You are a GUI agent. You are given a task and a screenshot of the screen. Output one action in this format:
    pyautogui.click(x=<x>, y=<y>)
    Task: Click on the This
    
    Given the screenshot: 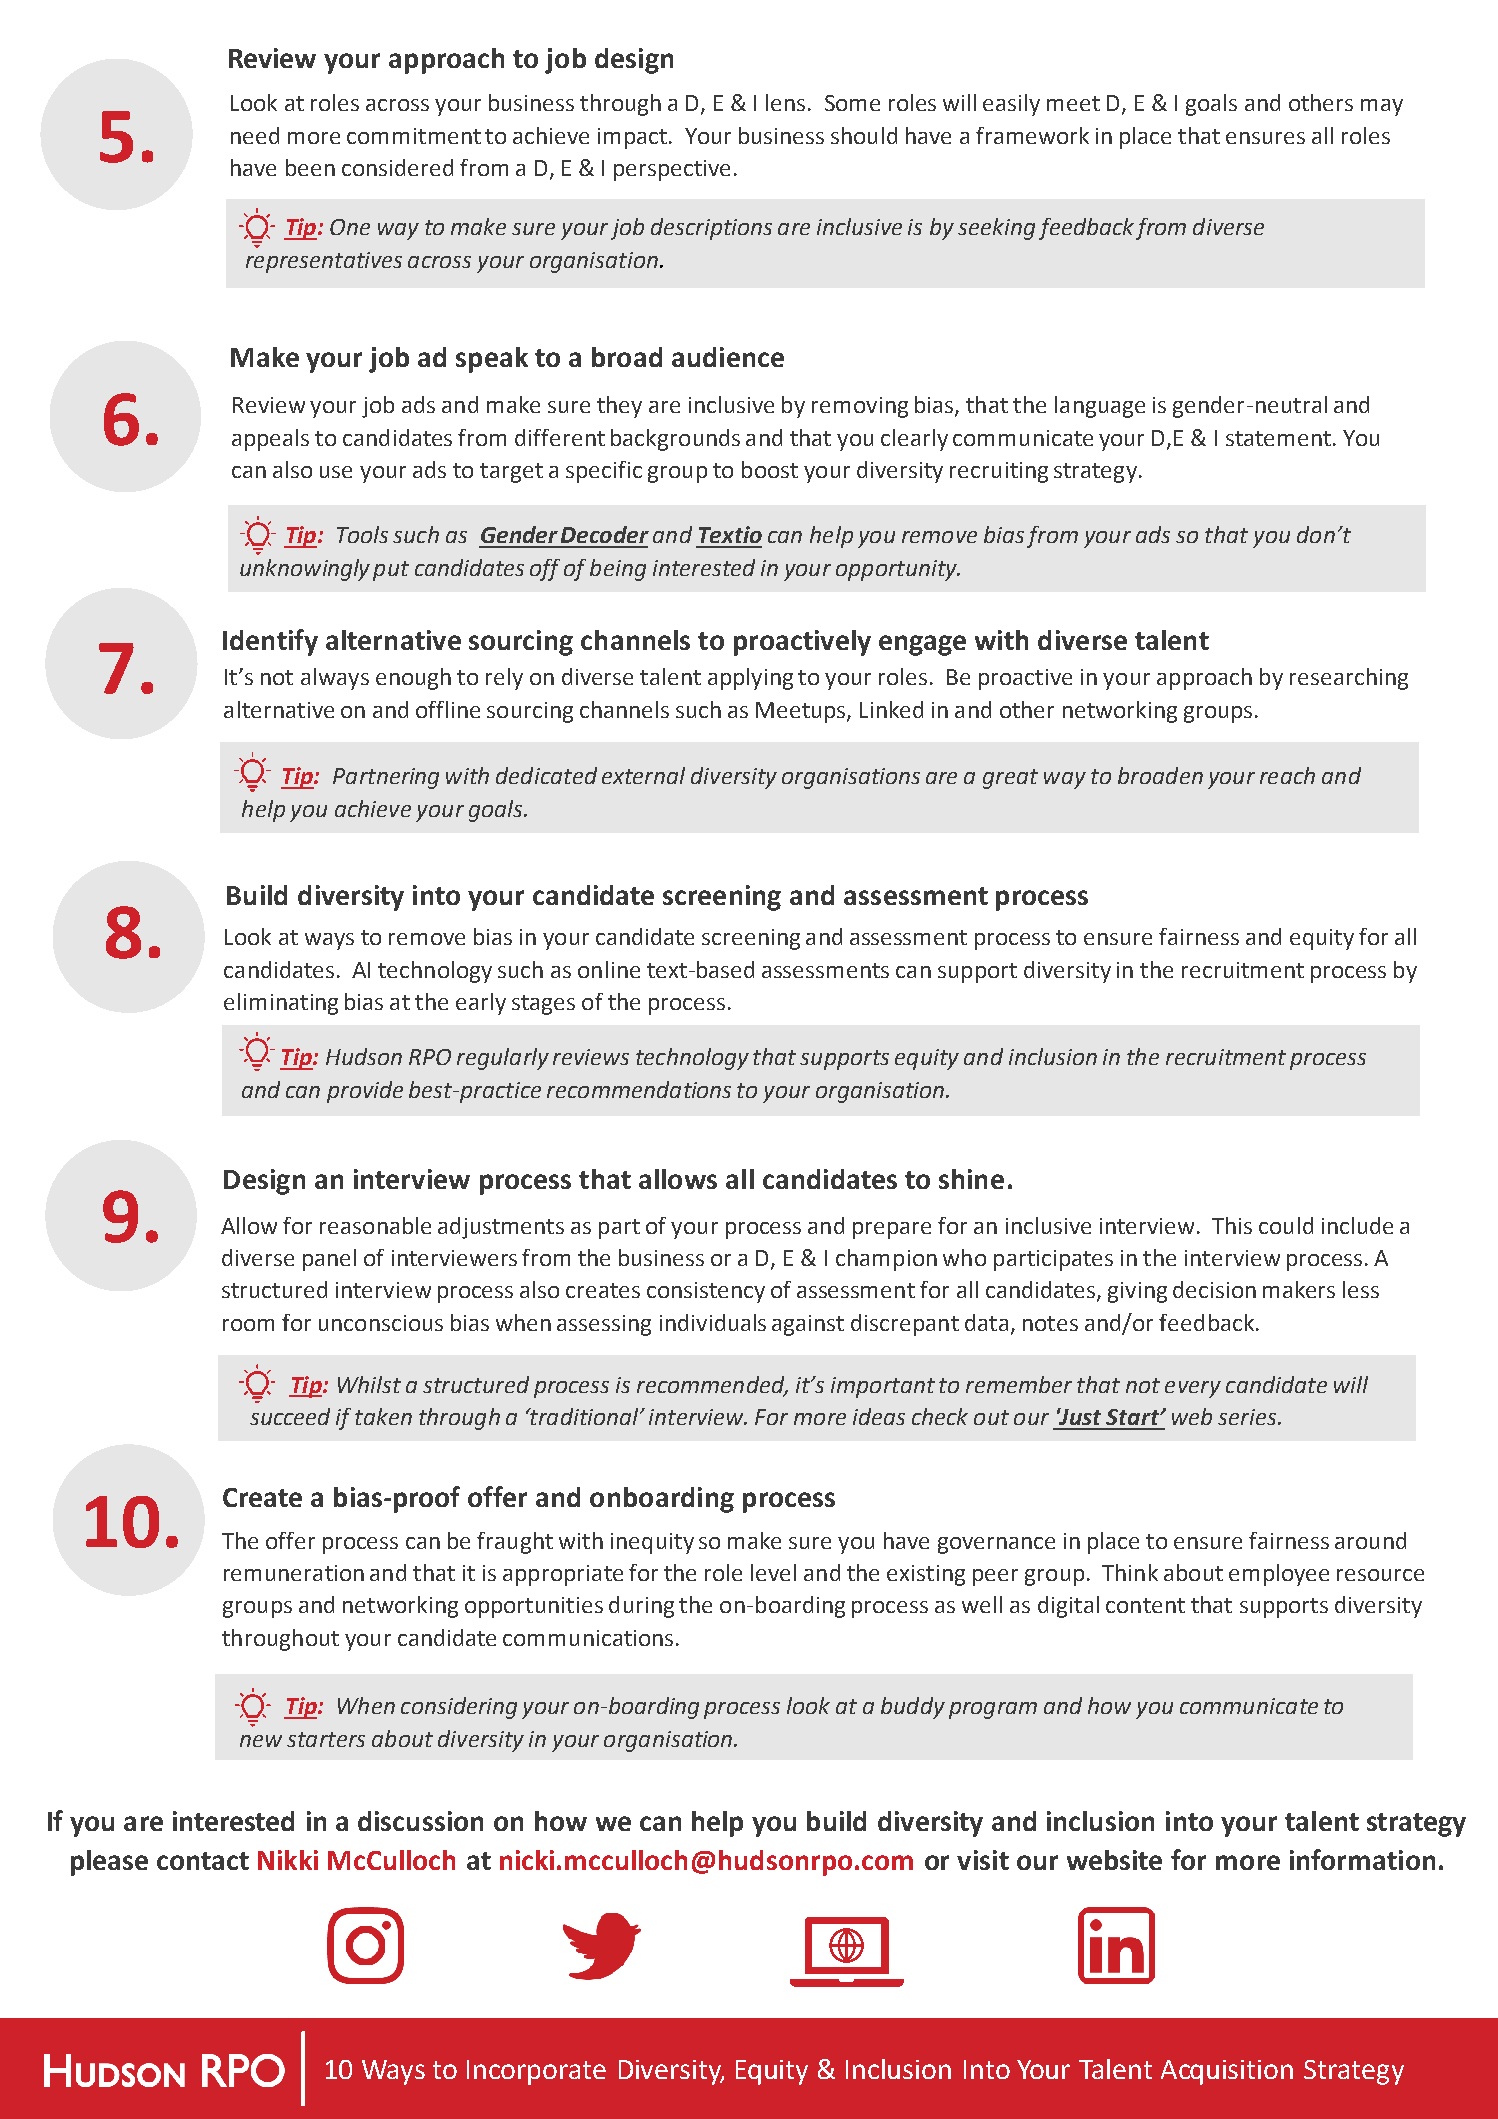 What is the action you would take?
    pyautogui.click(x=1232, y=1225)
